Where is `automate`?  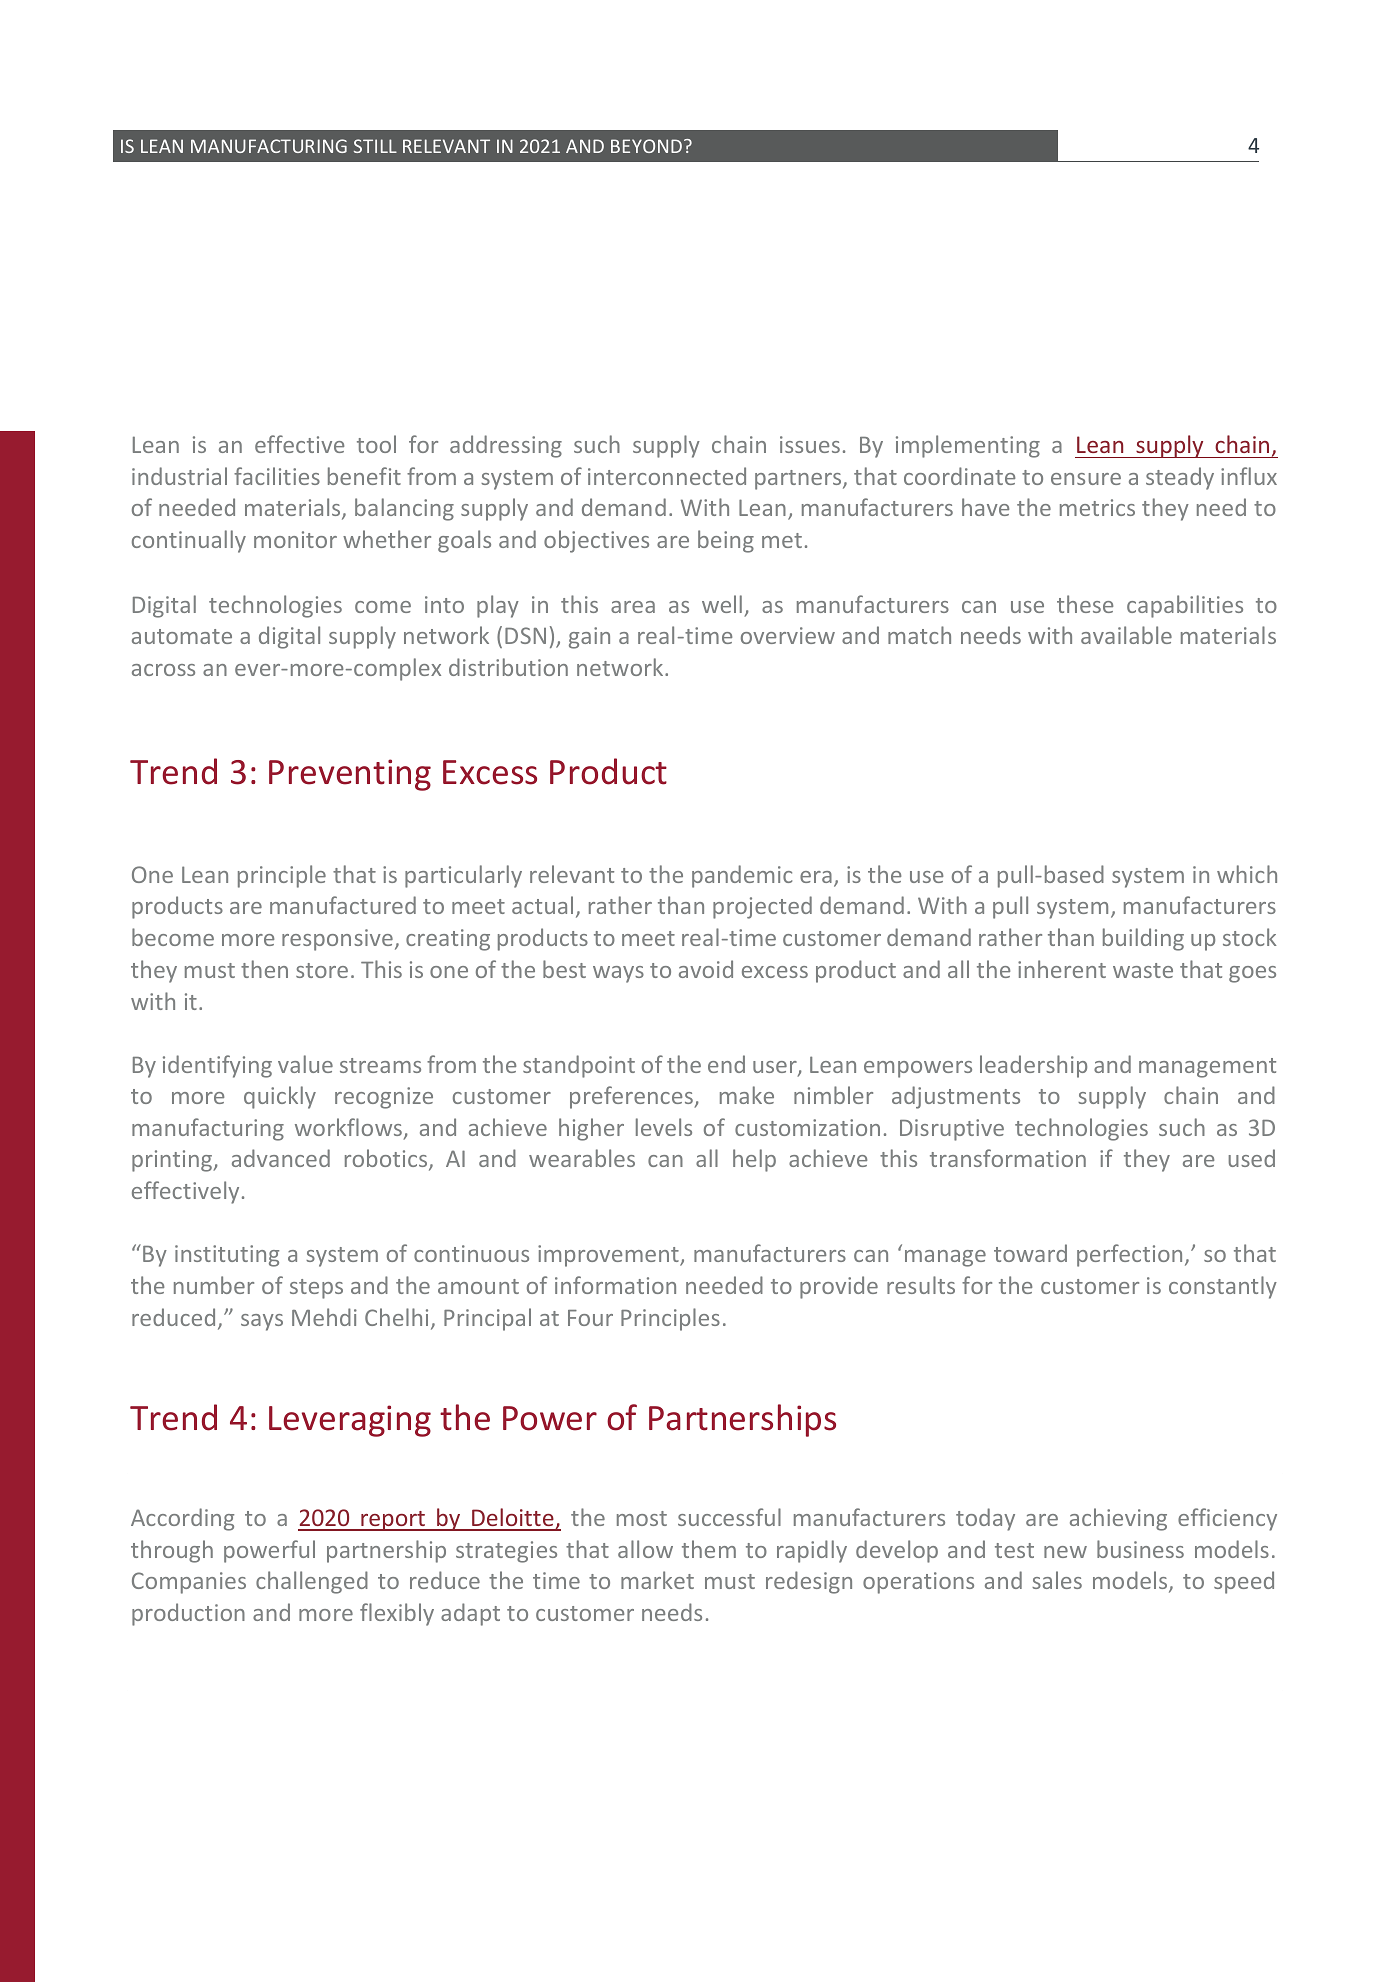 automate is located at coordinates (182, 636).
